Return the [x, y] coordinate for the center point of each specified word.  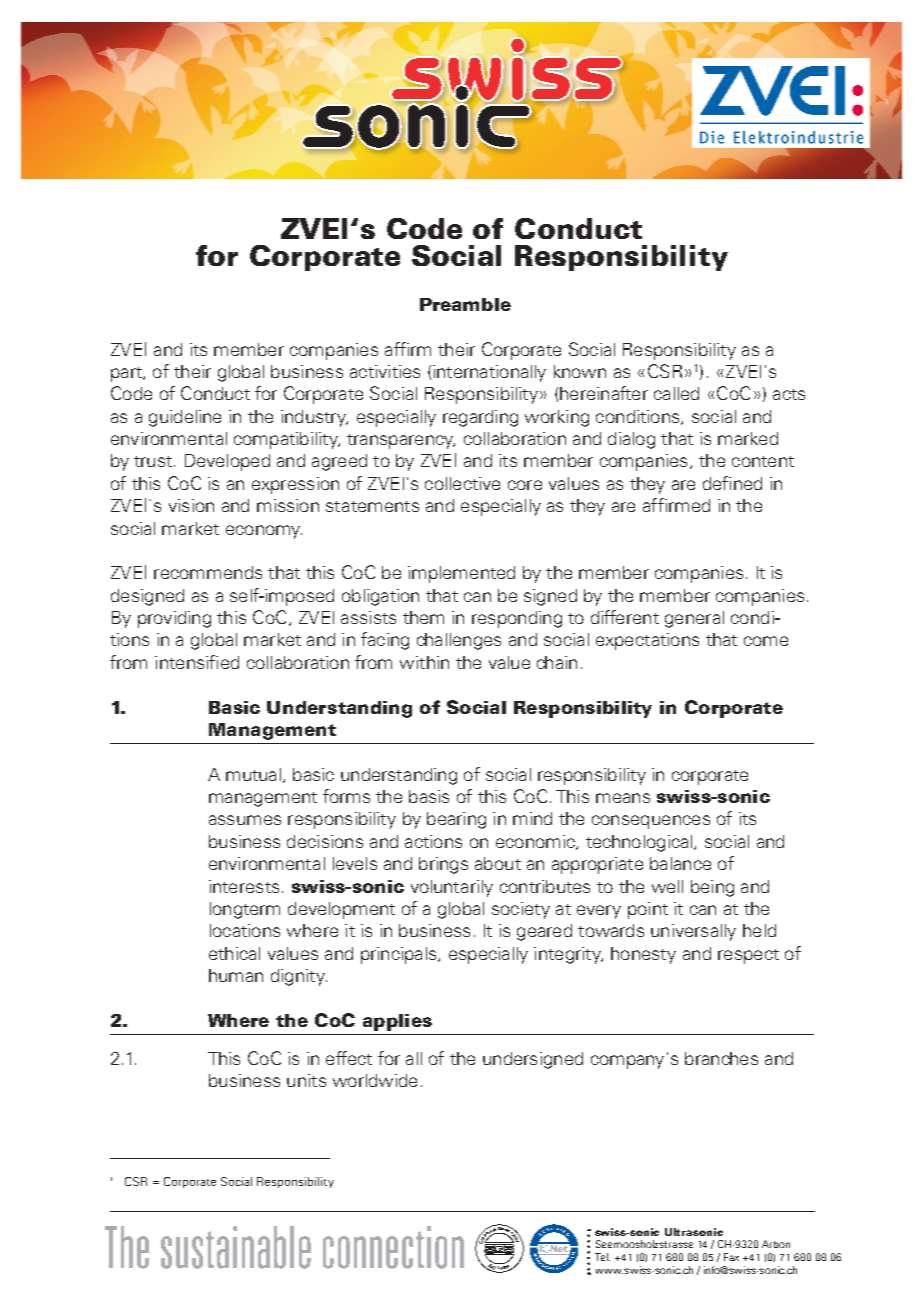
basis [429, 796]
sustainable [236, 1247]
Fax [731, 1257]
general [694, 619]
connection [393, 1247]
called [676, 393]
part [127, 374]
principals [400, 955]
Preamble [465, 304]
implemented [461, 574]
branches [721, 1058]
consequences [651, 822]
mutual [253, 774]
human [236, 975]
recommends [208, 572]
